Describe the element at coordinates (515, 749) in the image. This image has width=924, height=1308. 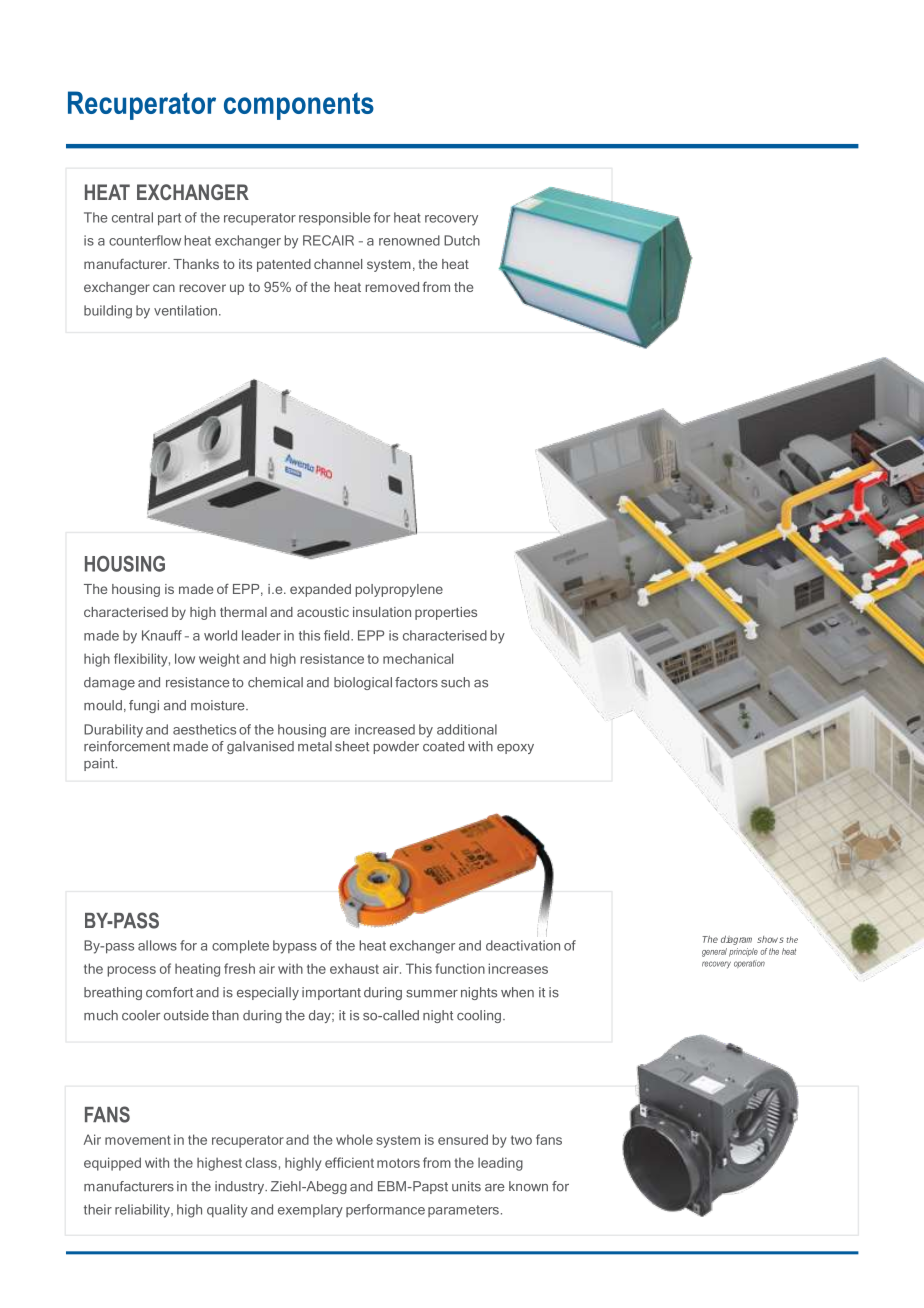
I see `epoxy` at that location.
